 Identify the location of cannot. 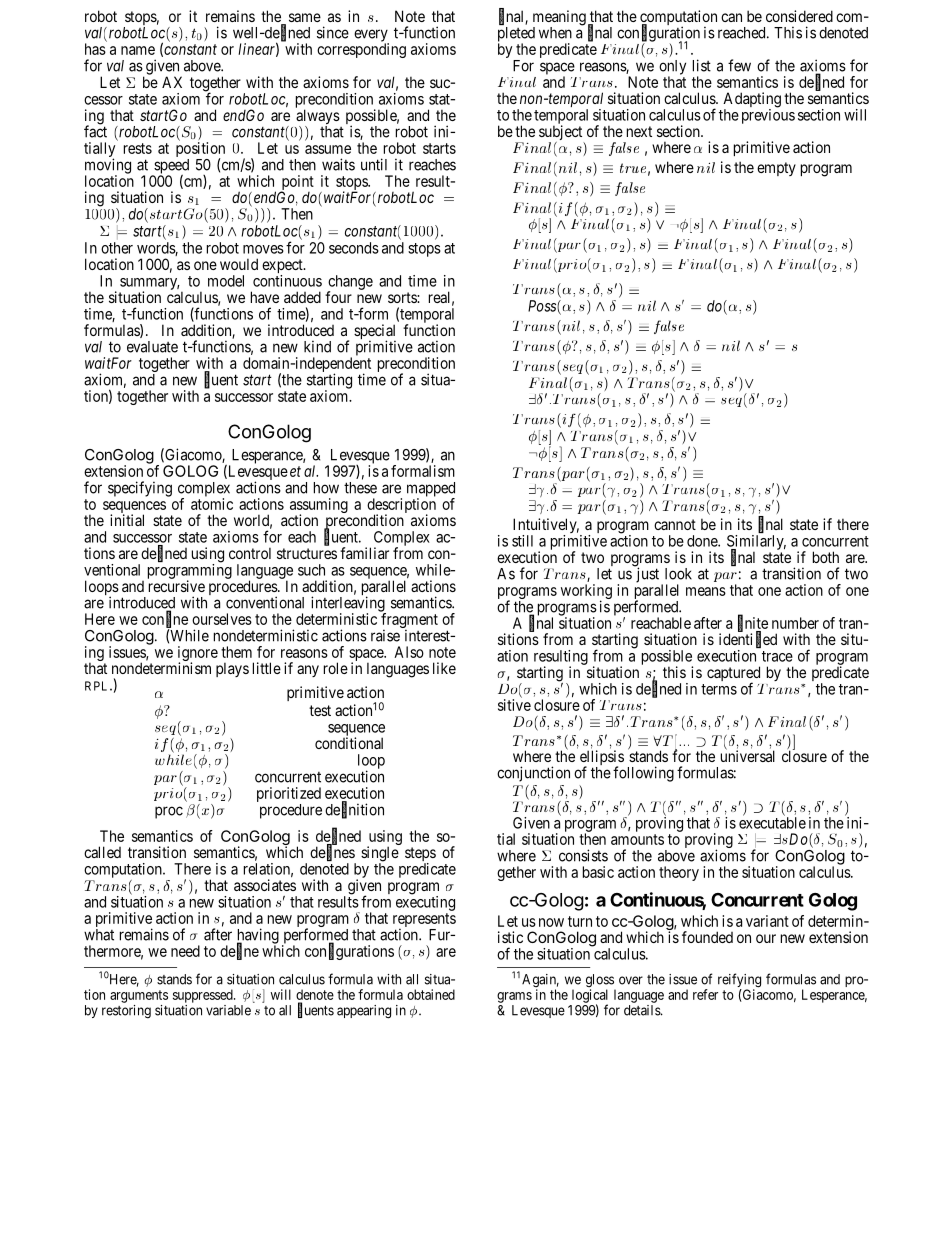
(675, 524).
